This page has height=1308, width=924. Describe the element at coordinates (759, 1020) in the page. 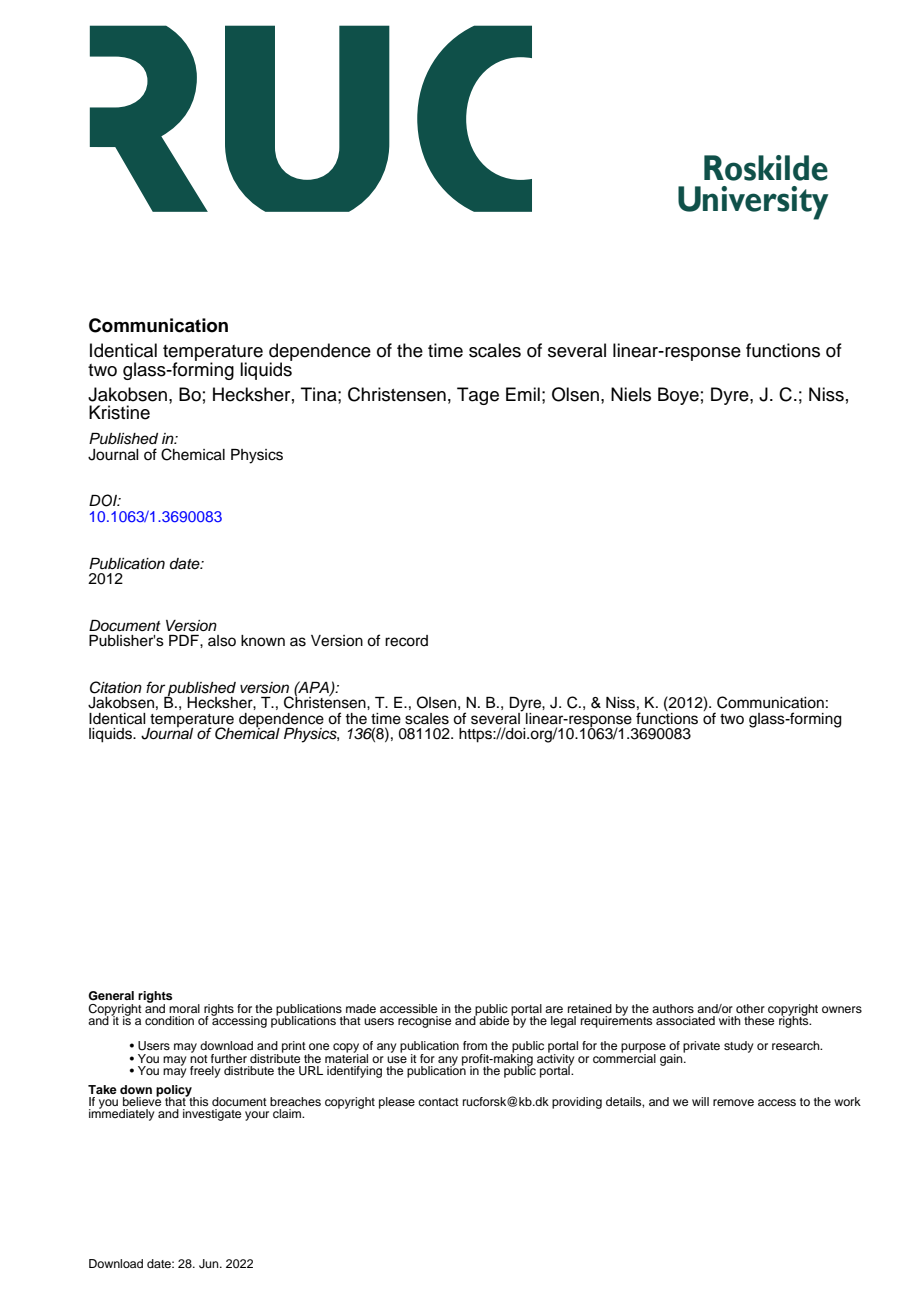

I see `these` at that location.
